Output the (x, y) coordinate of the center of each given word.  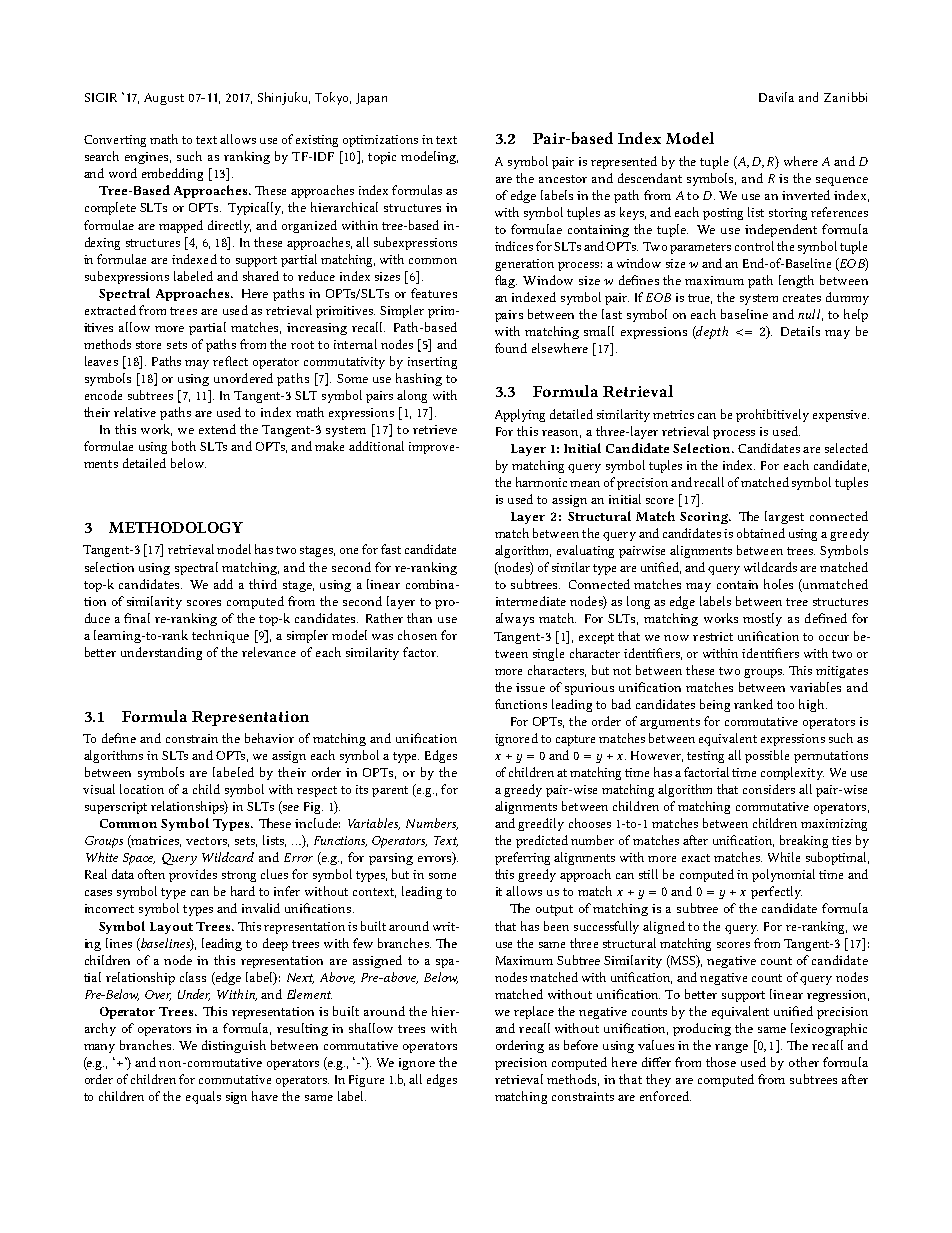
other (804, 1062)
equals (203, 1097)
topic (382, 158)
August (164, 99)
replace (534, 1012)
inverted (806, 195)
